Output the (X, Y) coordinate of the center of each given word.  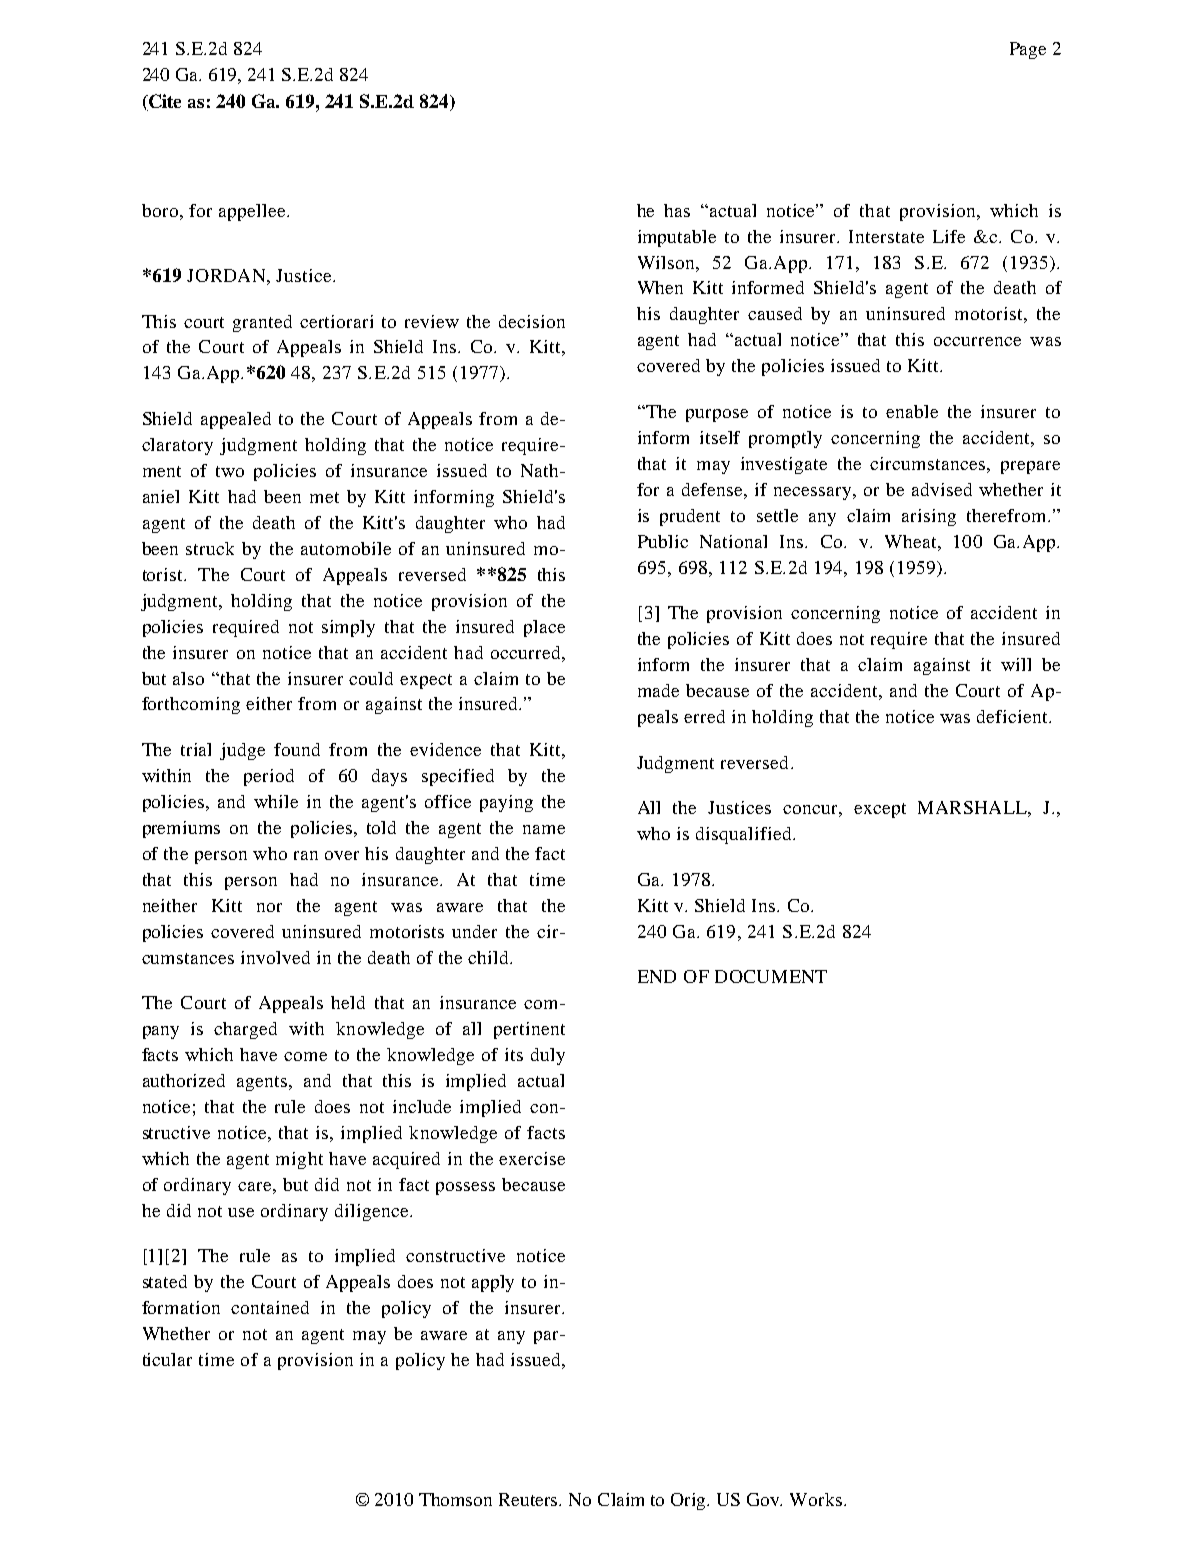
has (677, 210)
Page (1028, 50)
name (544, 829)
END (657, 976)
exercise (532, 1158)
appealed (236, 420)
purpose (717, 415)
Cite (164, 102)
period (269, 777)
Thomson (455, 1499)
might (299, 1160)
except (880, 810)
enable (912, 411)
